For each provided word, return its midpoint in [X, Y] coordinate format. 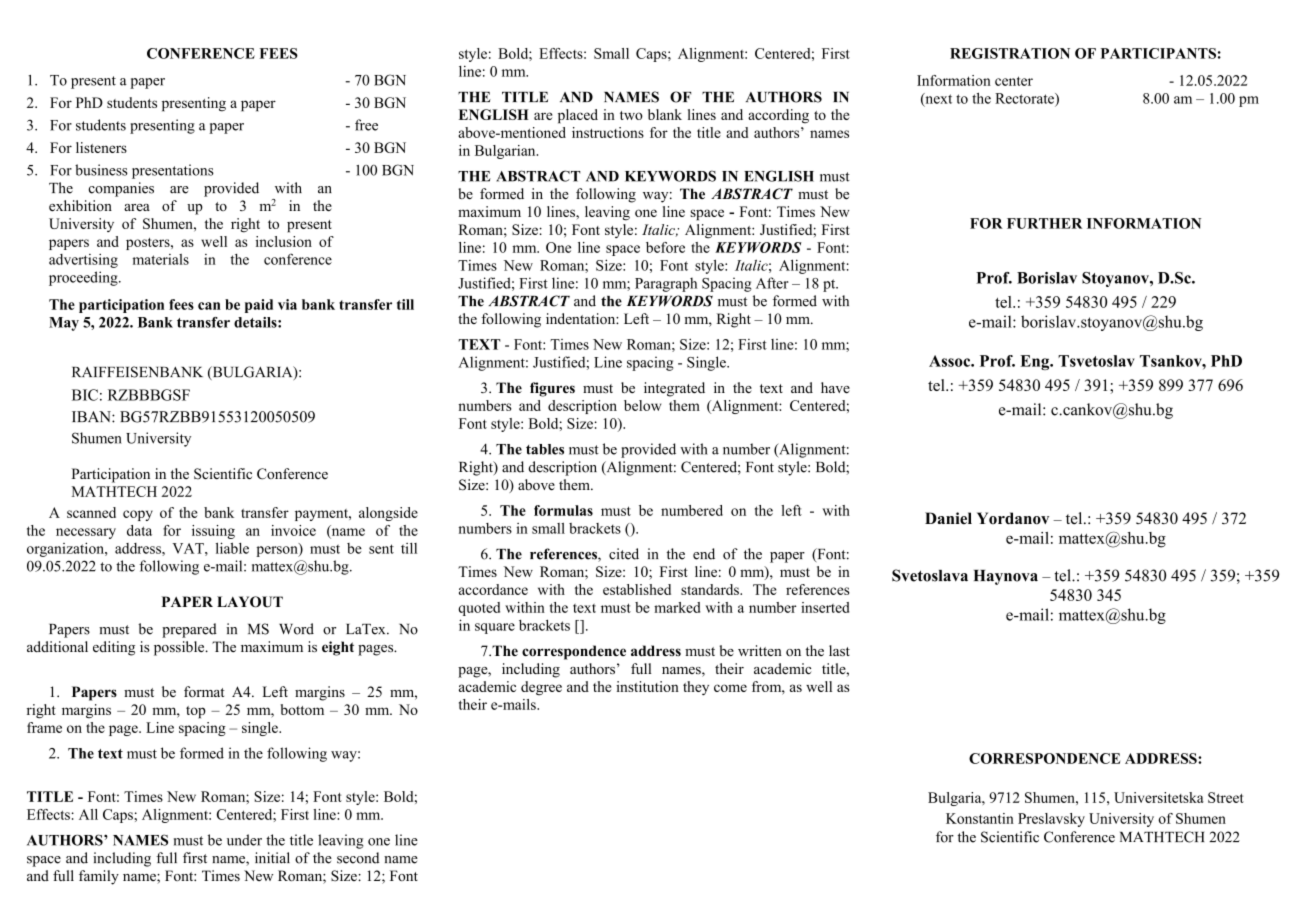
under [244, 840]
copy [138, 515]
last [839, 650]
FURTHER [1044, 223]
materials [160, 259]
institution [647, 686]
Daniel [948, 518]
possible [180, 648]
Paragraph [666, 284]
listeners [101, 147]
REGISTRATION [1010, 53]
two [631, 115]
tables [545, 449]
